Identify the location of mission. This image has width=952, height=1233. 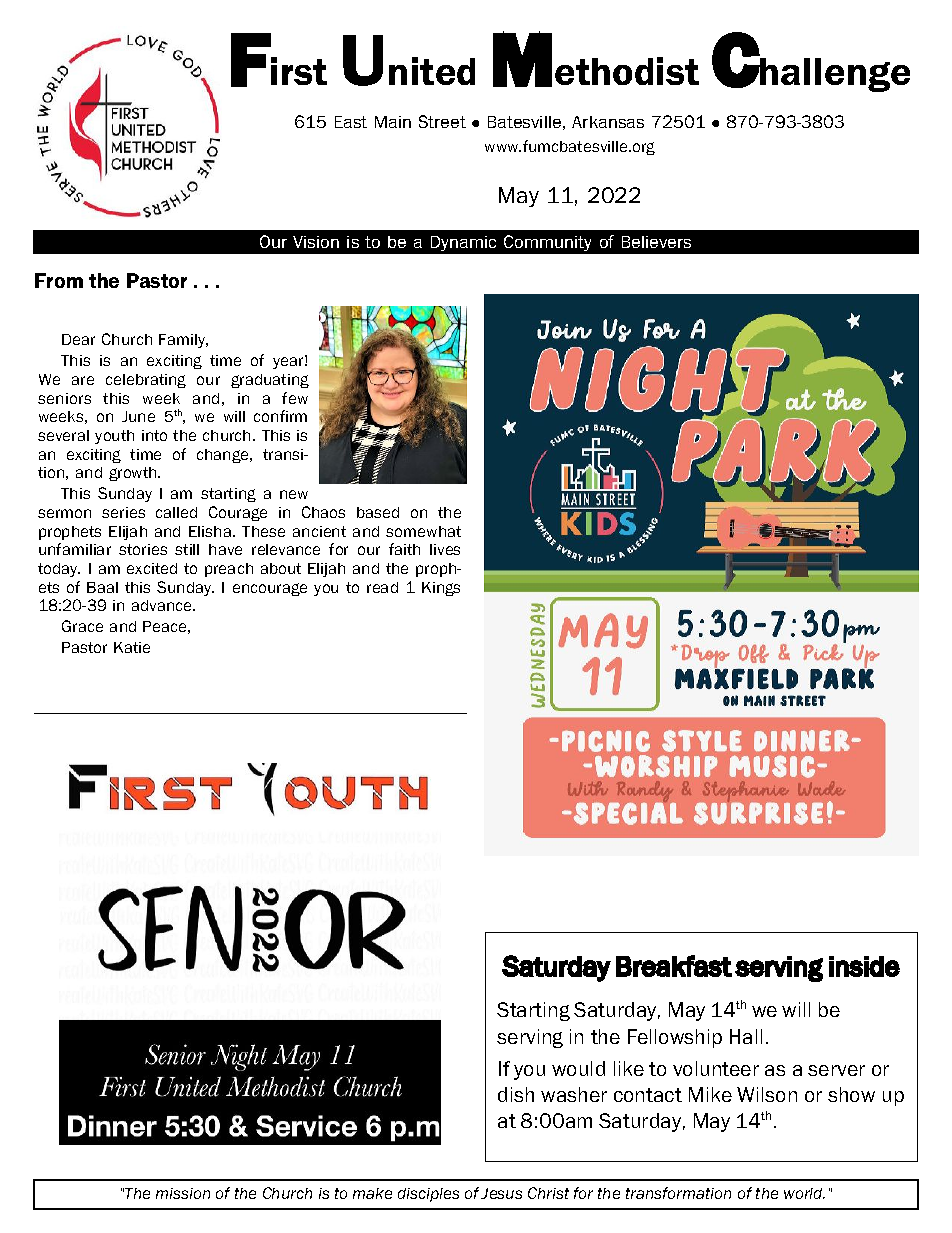
(183, 1193).
